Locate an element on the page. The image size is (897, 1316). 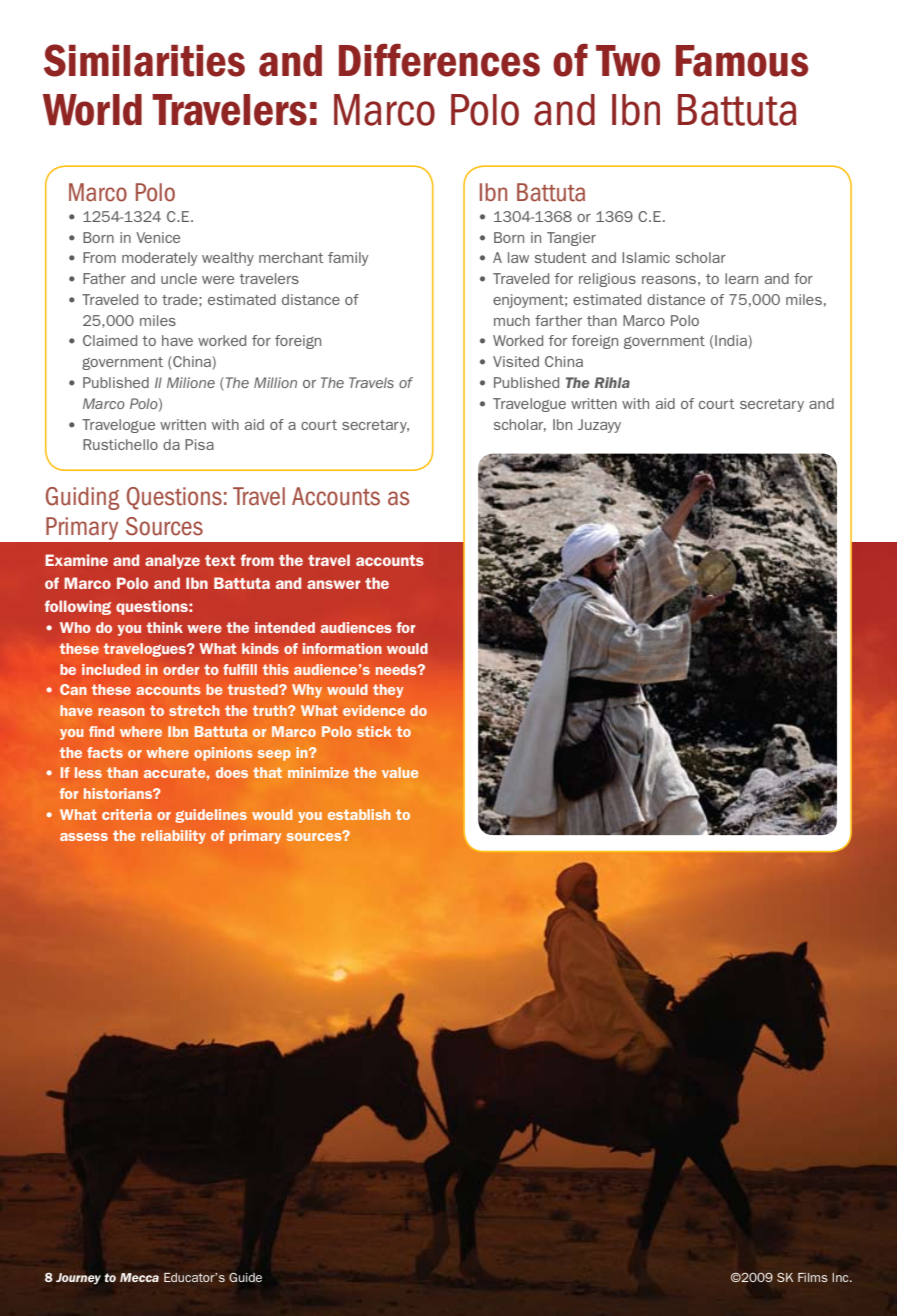
order is located at coordinates (181, 669).
